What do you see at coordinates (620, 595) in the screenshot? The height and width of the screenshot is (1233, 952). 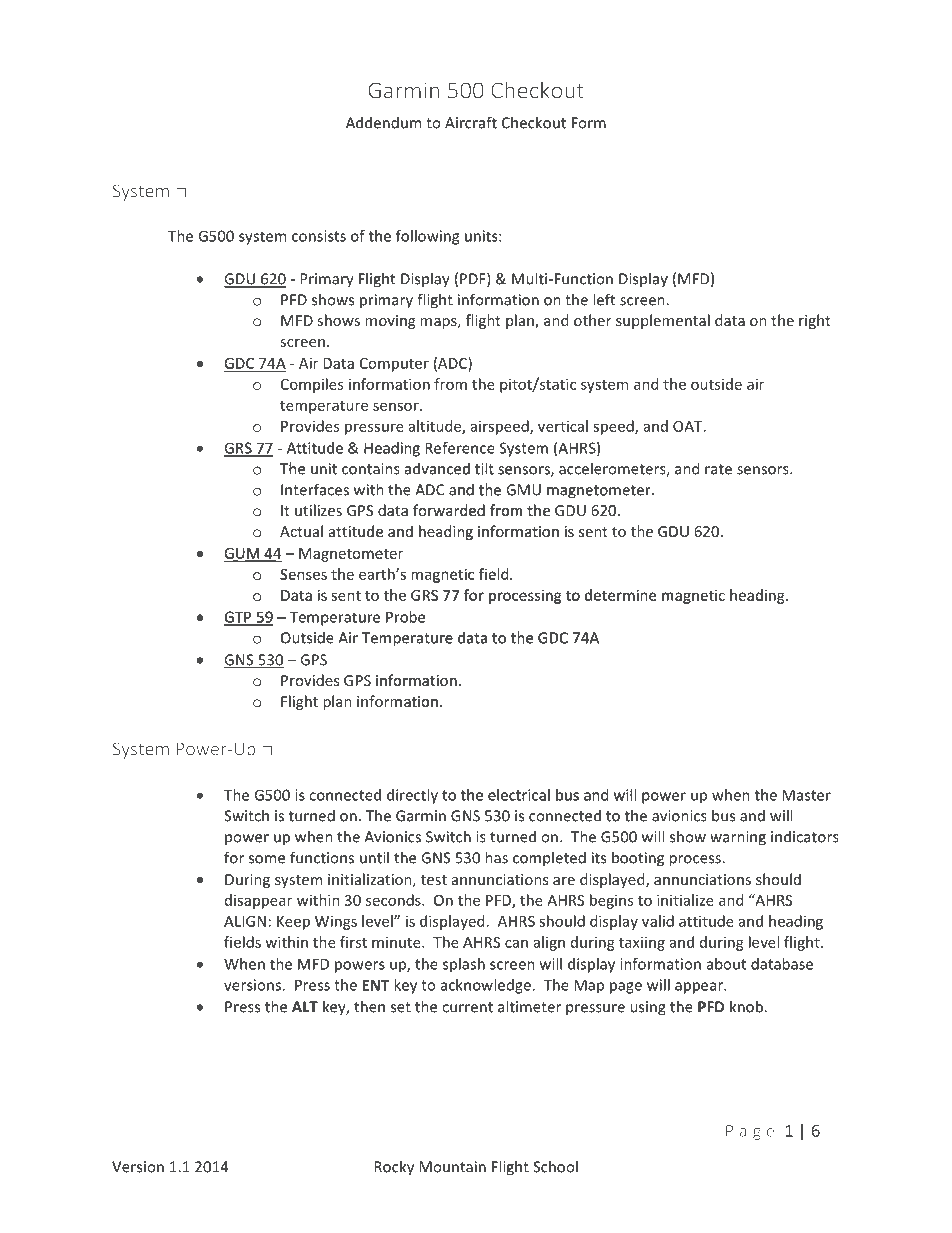 I see `determine` at bounding box center [620, 595].
